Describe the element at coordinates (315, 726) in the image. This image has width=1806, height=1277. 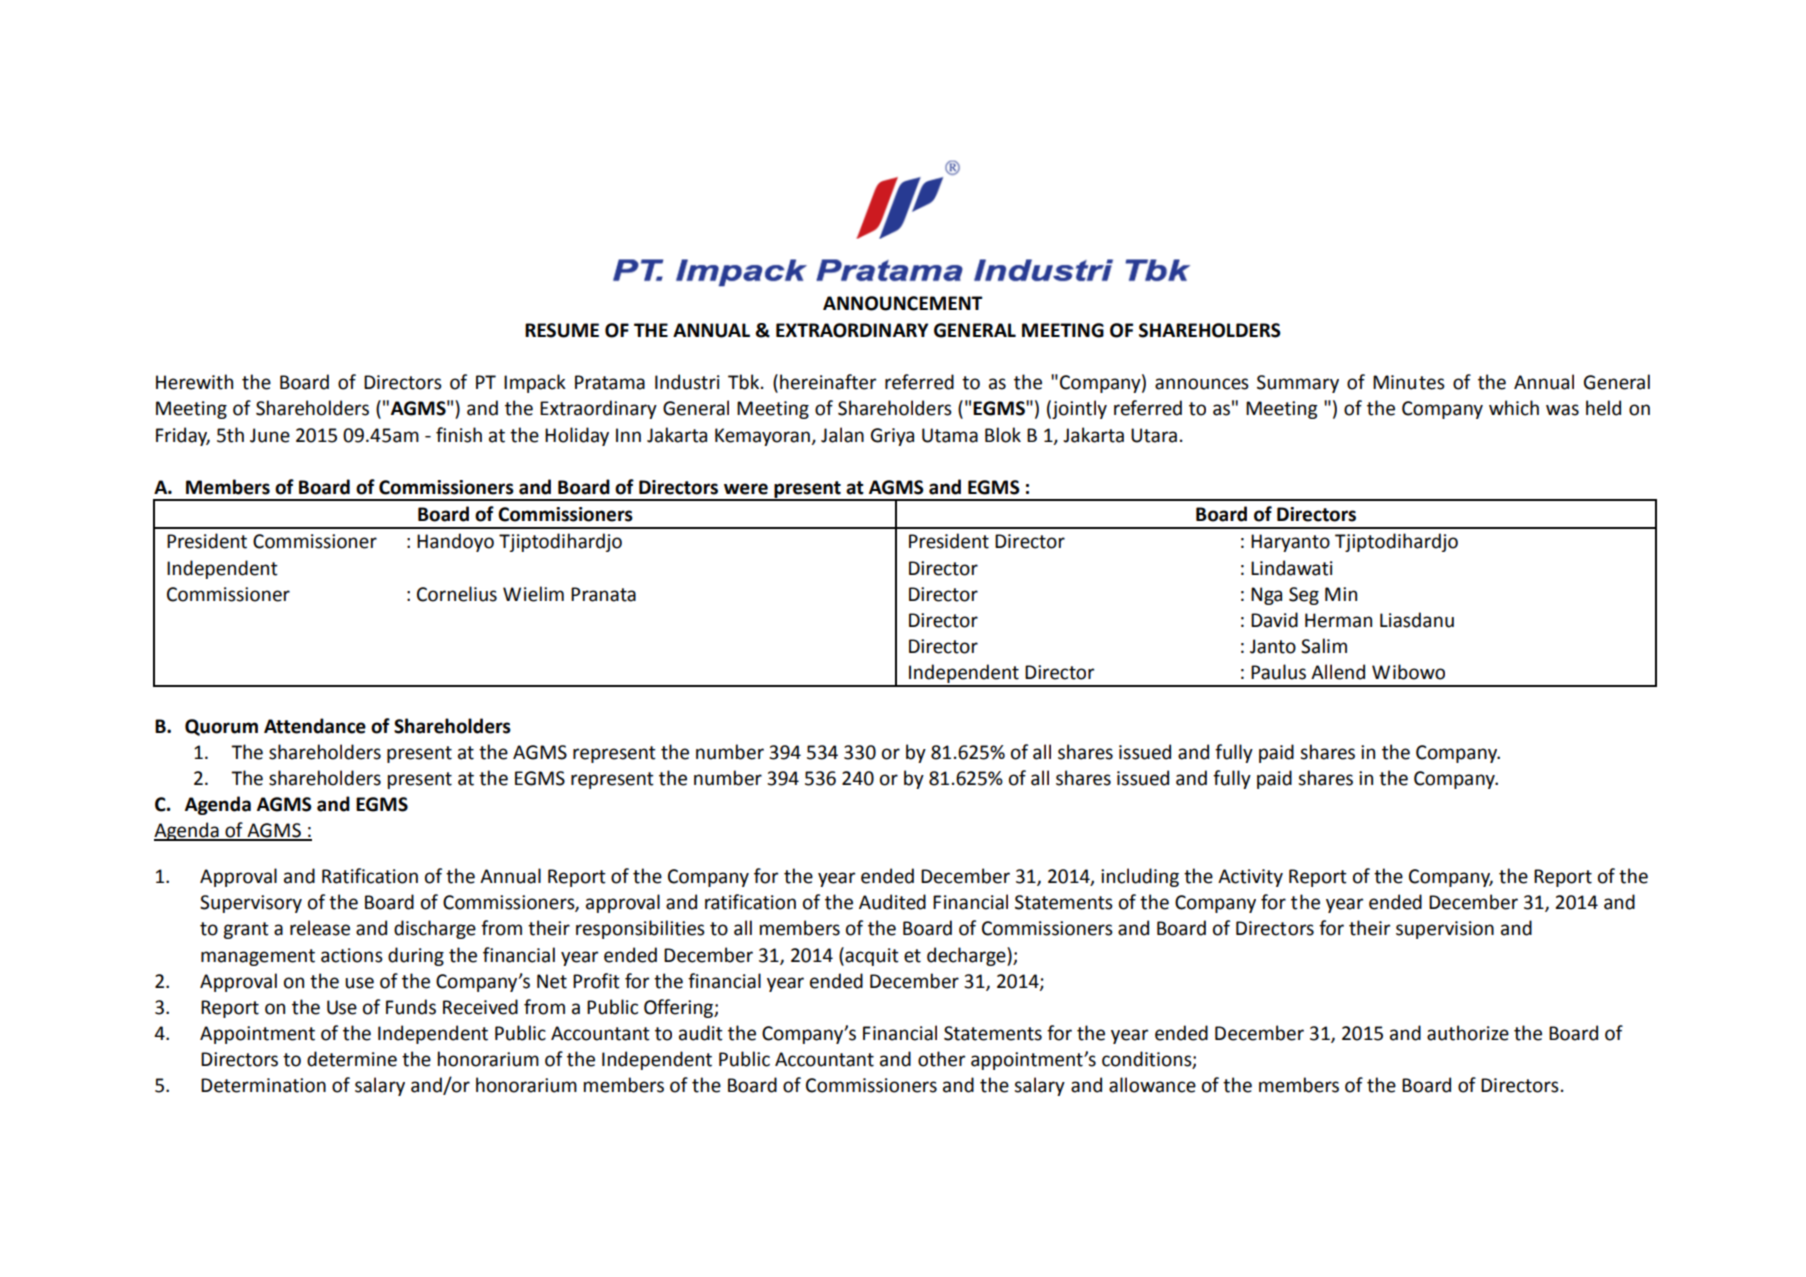
I see `Attendance` at that location.
